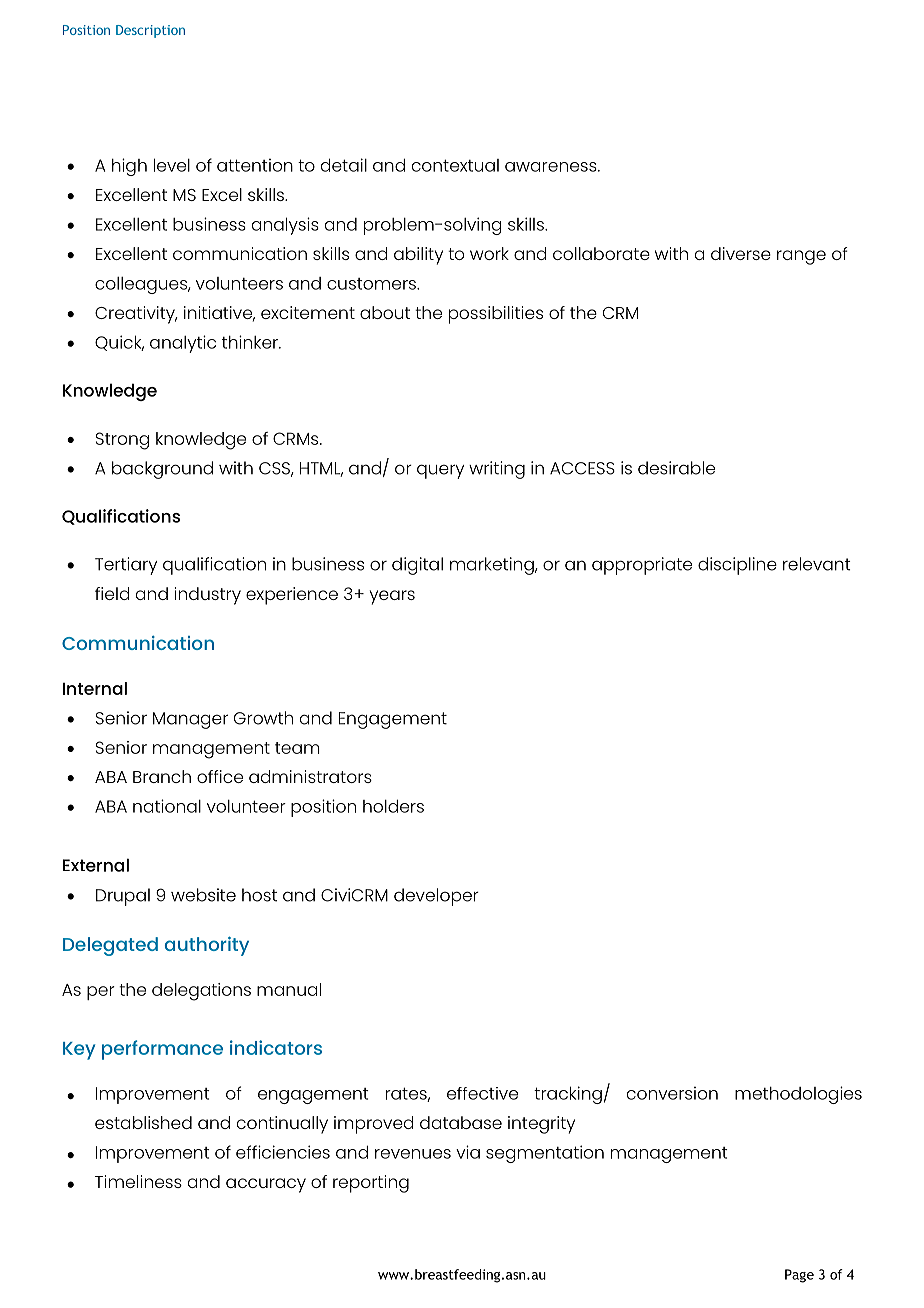  Describe the element at coordinates (207, 946) in the page. I see `authority` at that location.
